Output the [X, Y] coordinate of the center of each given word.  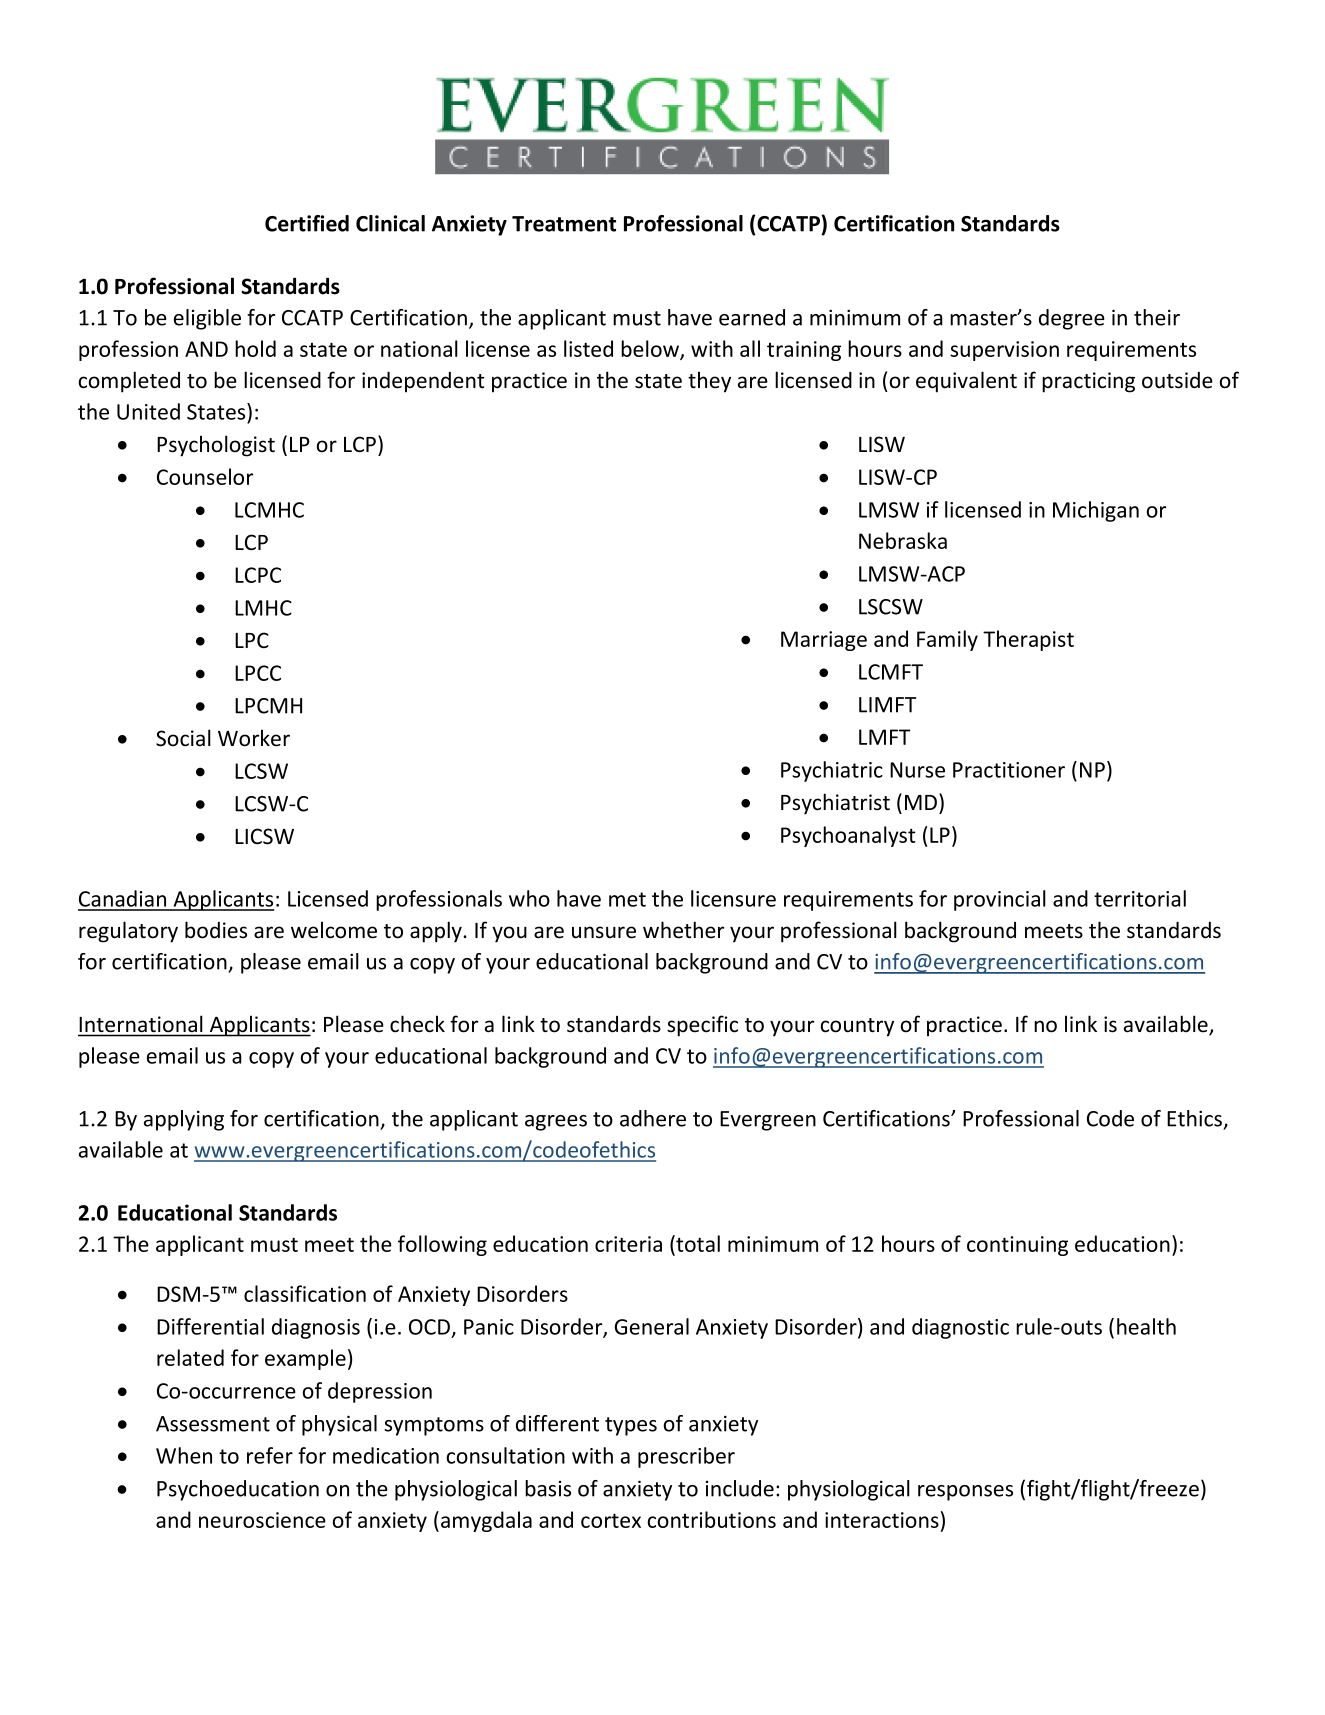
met [627, 899]
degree [1072, 319]
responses [965, 1493]
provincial [1000, 900]
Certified [307, 223]
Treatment [564, 224]
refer [270, 1455]
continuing [1017, 1246]
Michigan [1096, 511]
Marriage [824, 641]
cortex [611, 1520]
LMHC [263, 608]
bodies [216, 930]
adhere [653, 1118]
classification [305, 1293]
